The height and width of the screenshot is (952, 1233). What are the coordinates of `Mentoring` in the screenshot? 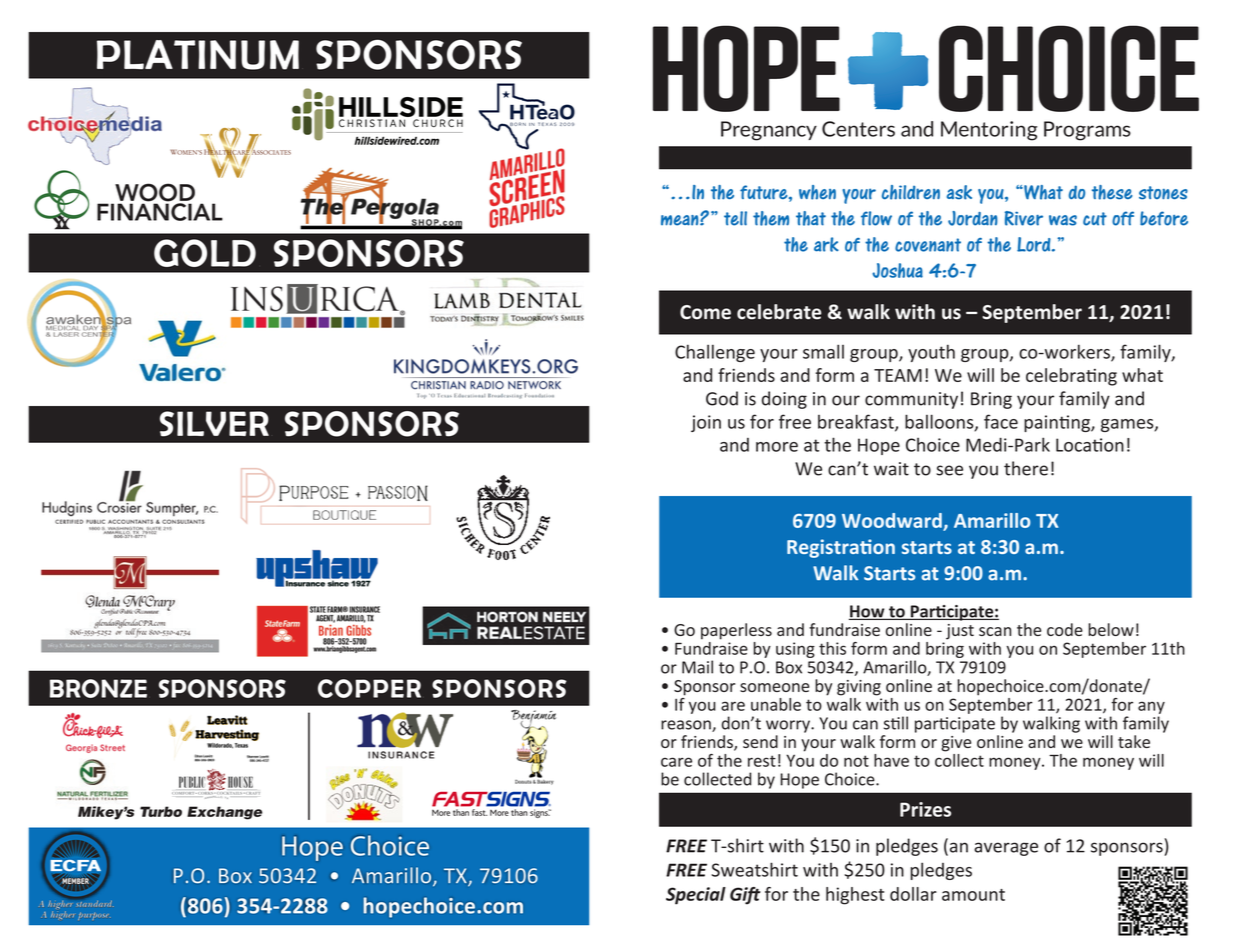 It's located at (989, 131).
